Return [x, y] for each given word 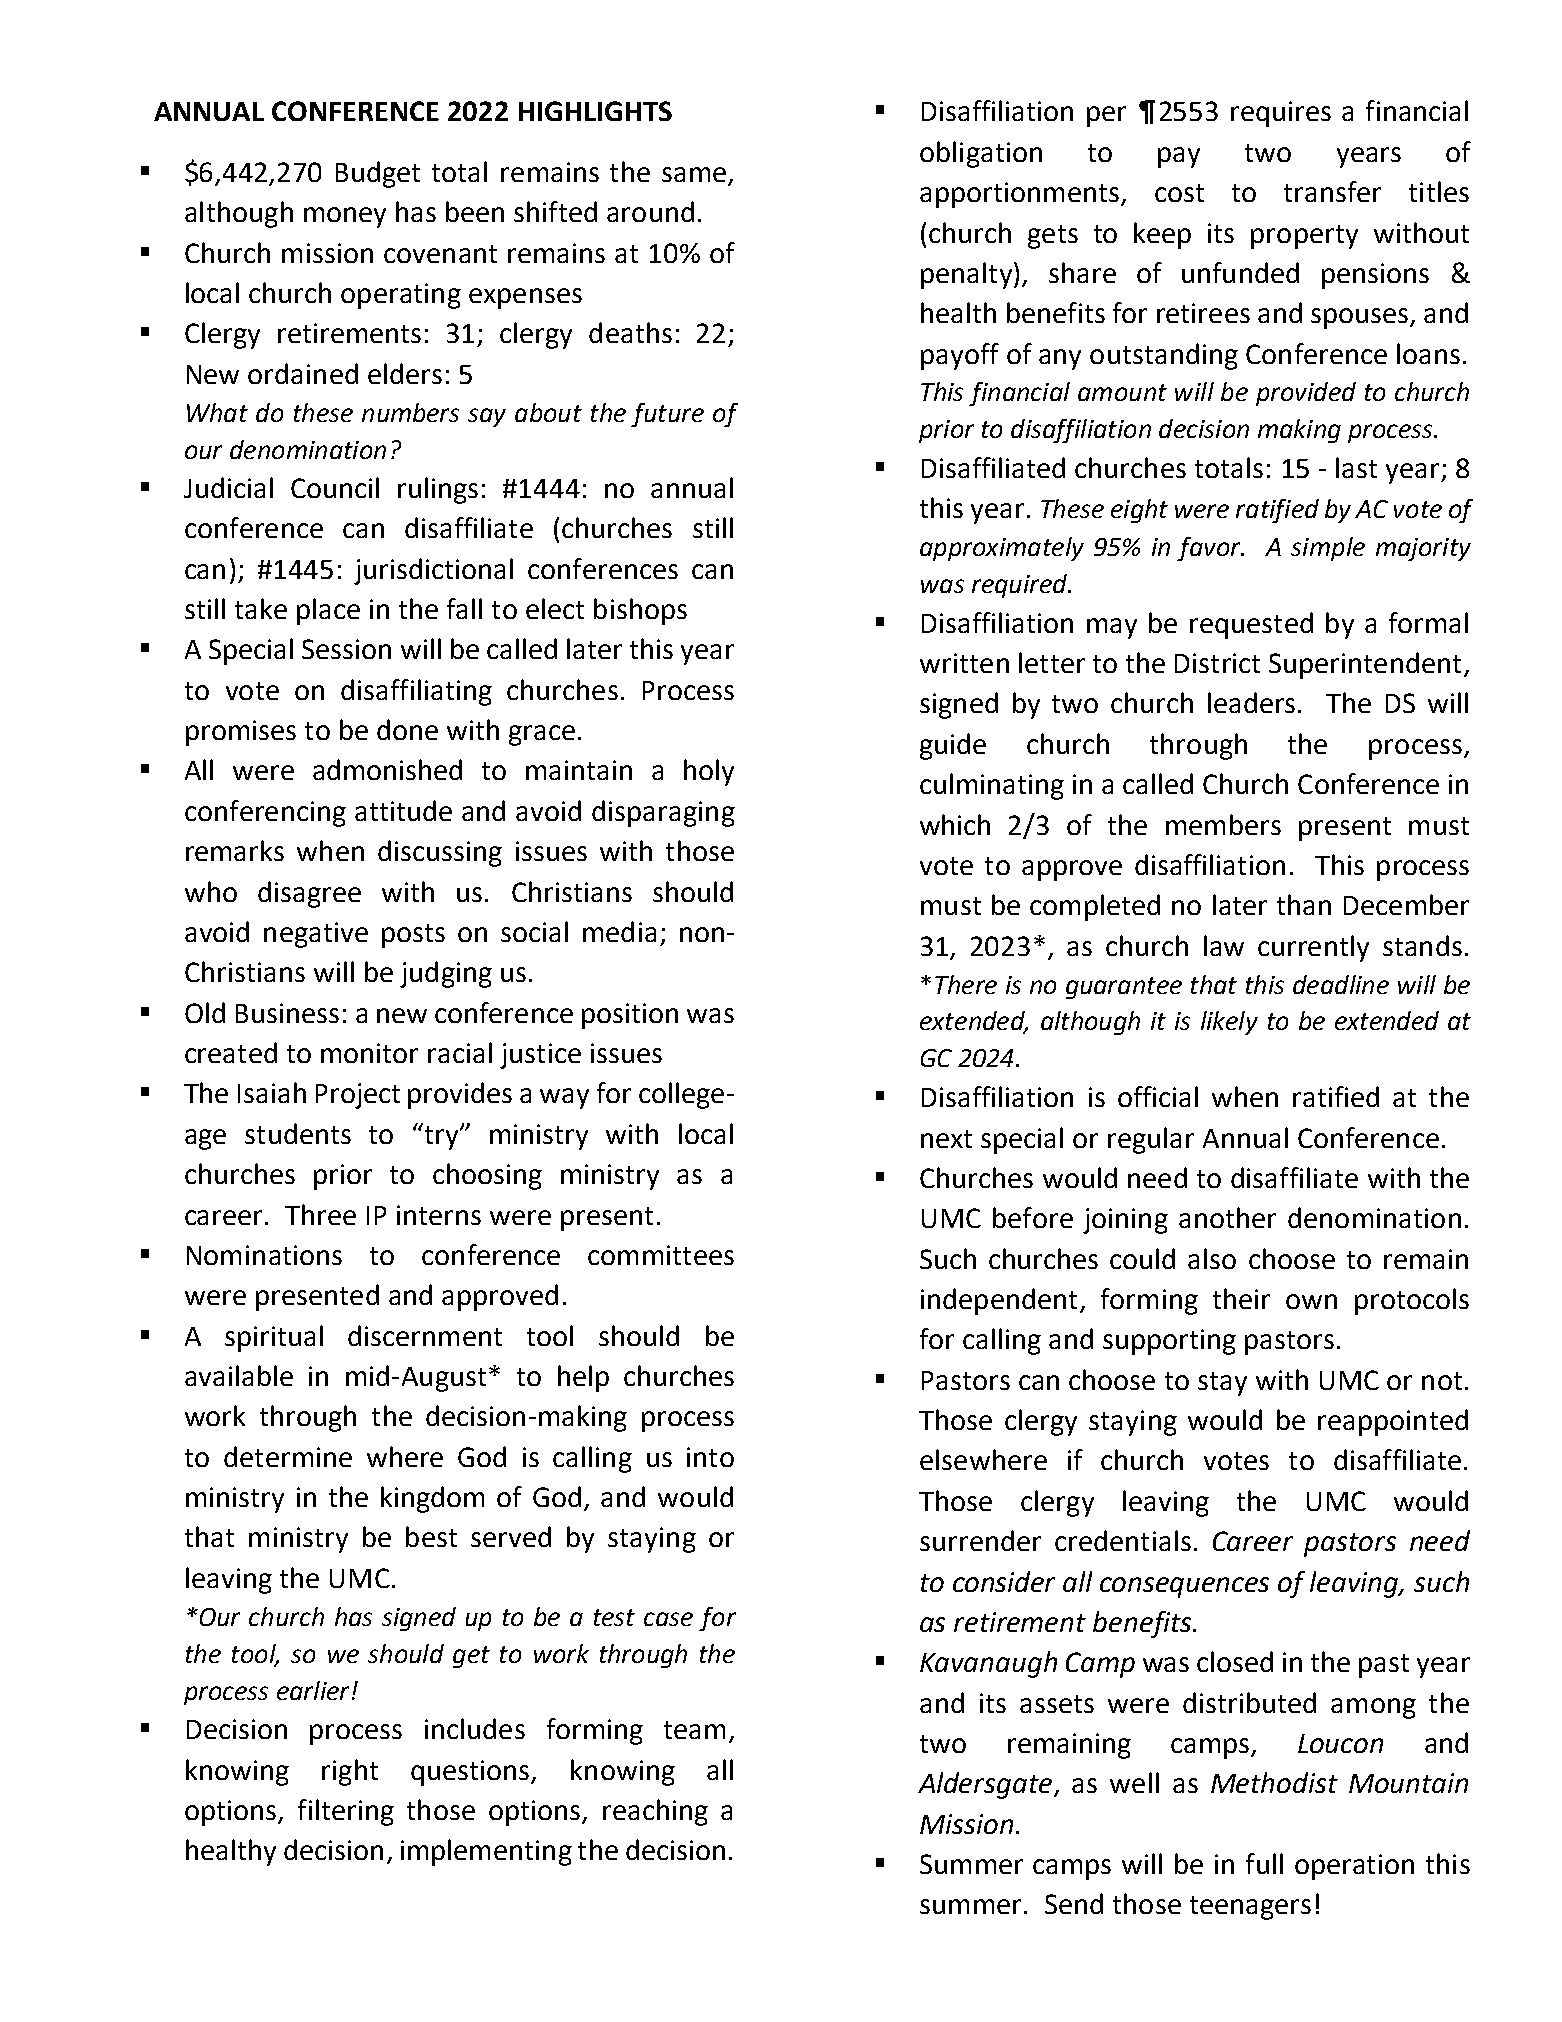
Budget [378, 174]
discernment [425, 1335]
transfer [1332, 191]
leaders [1251, 702]
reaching [655, 1812]
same [694, 174]
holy [709, 772]
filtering [346, 1812]
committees [661, 1255]
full [1264, 1863]
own [1311, 1301]
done [407, 729]
